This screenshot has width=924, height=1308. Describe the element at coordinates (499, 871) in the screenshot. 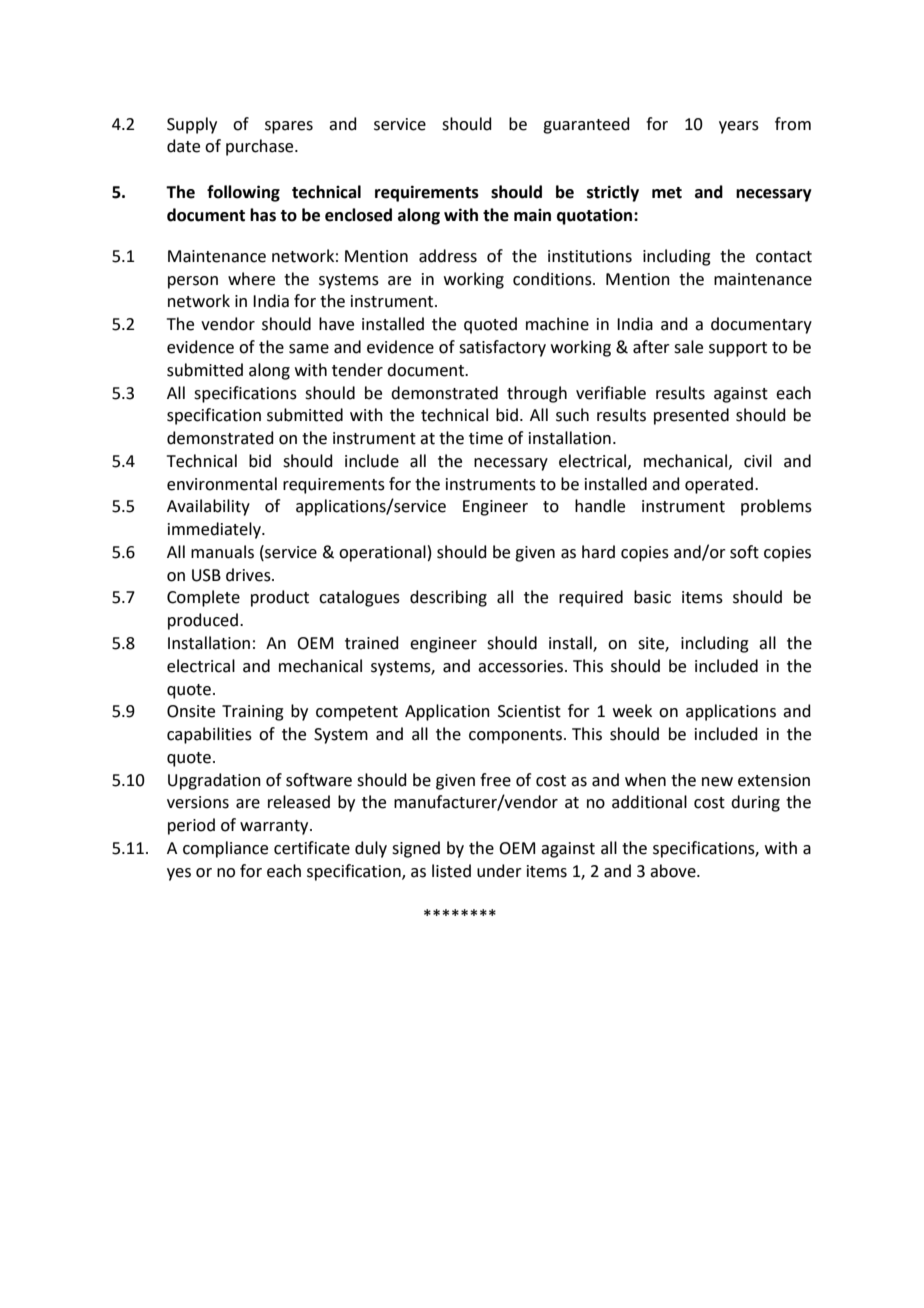

I see `under` at that location.
